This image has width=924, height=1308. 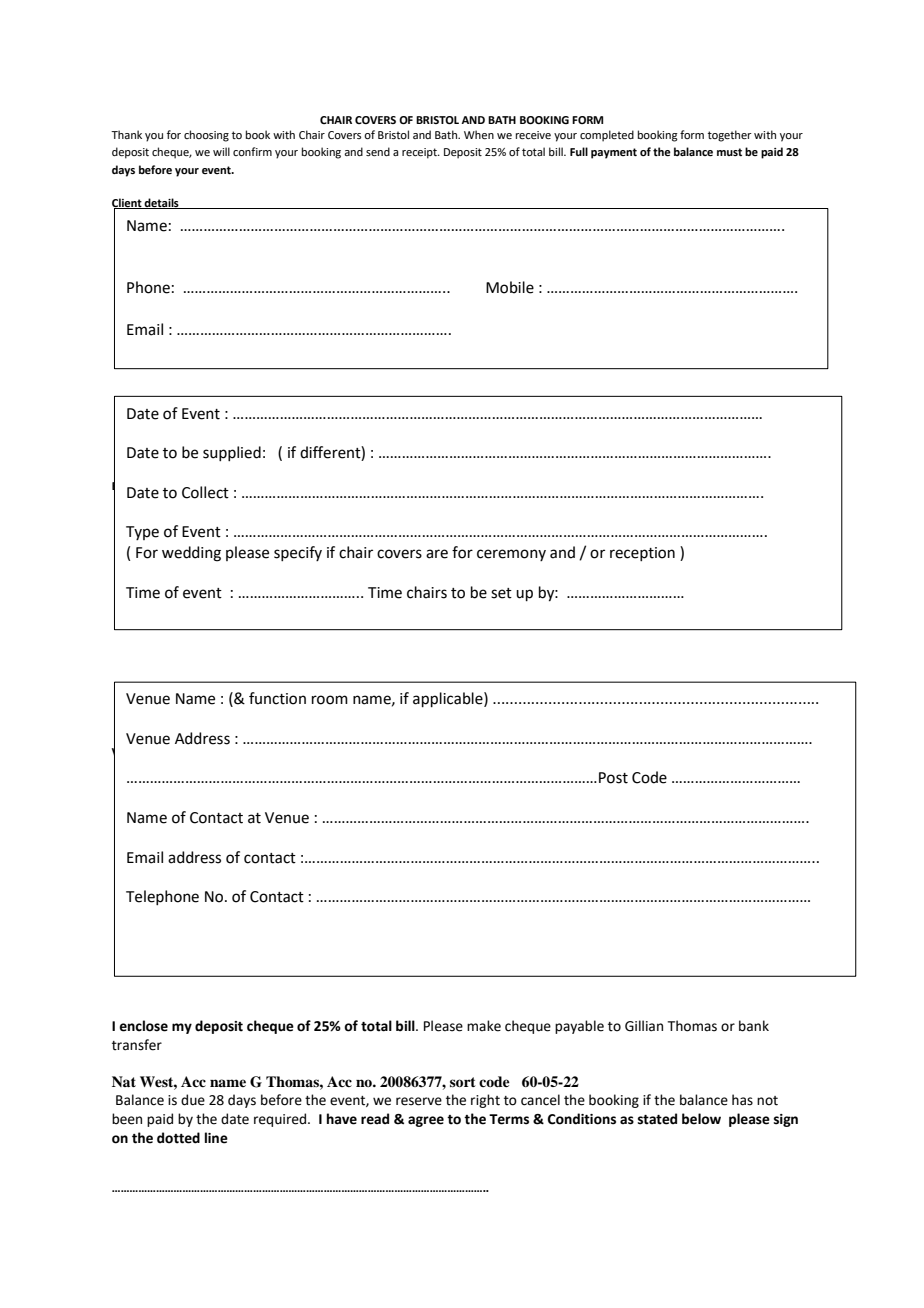 What do you see at coordinates (729, 152) in the image?
I see `must` at bounding box center [729, 152].
